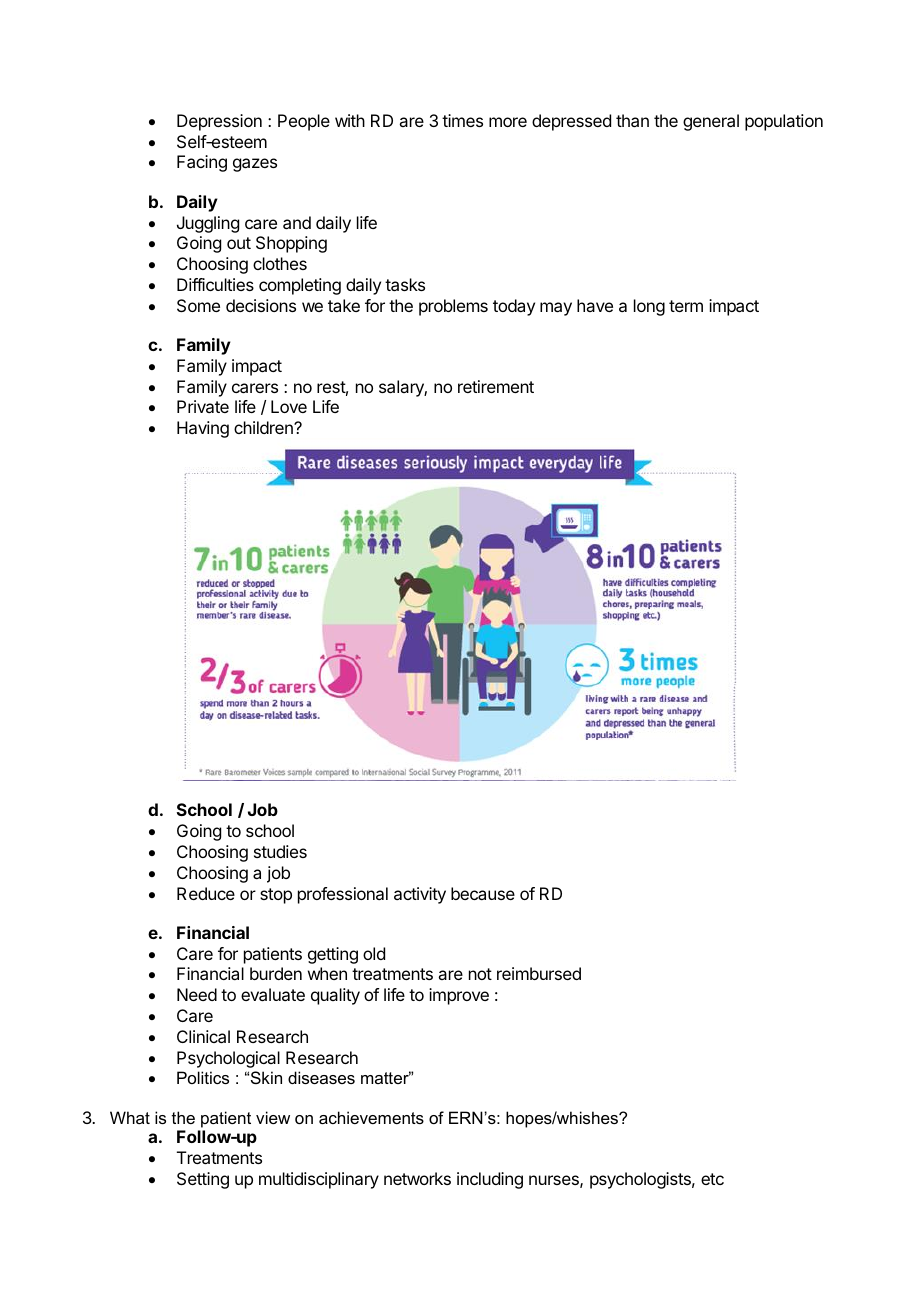 The image size is (924, 1308). Describe the element at coordinates (280, 851) in the page. I see `studies` at that location.
